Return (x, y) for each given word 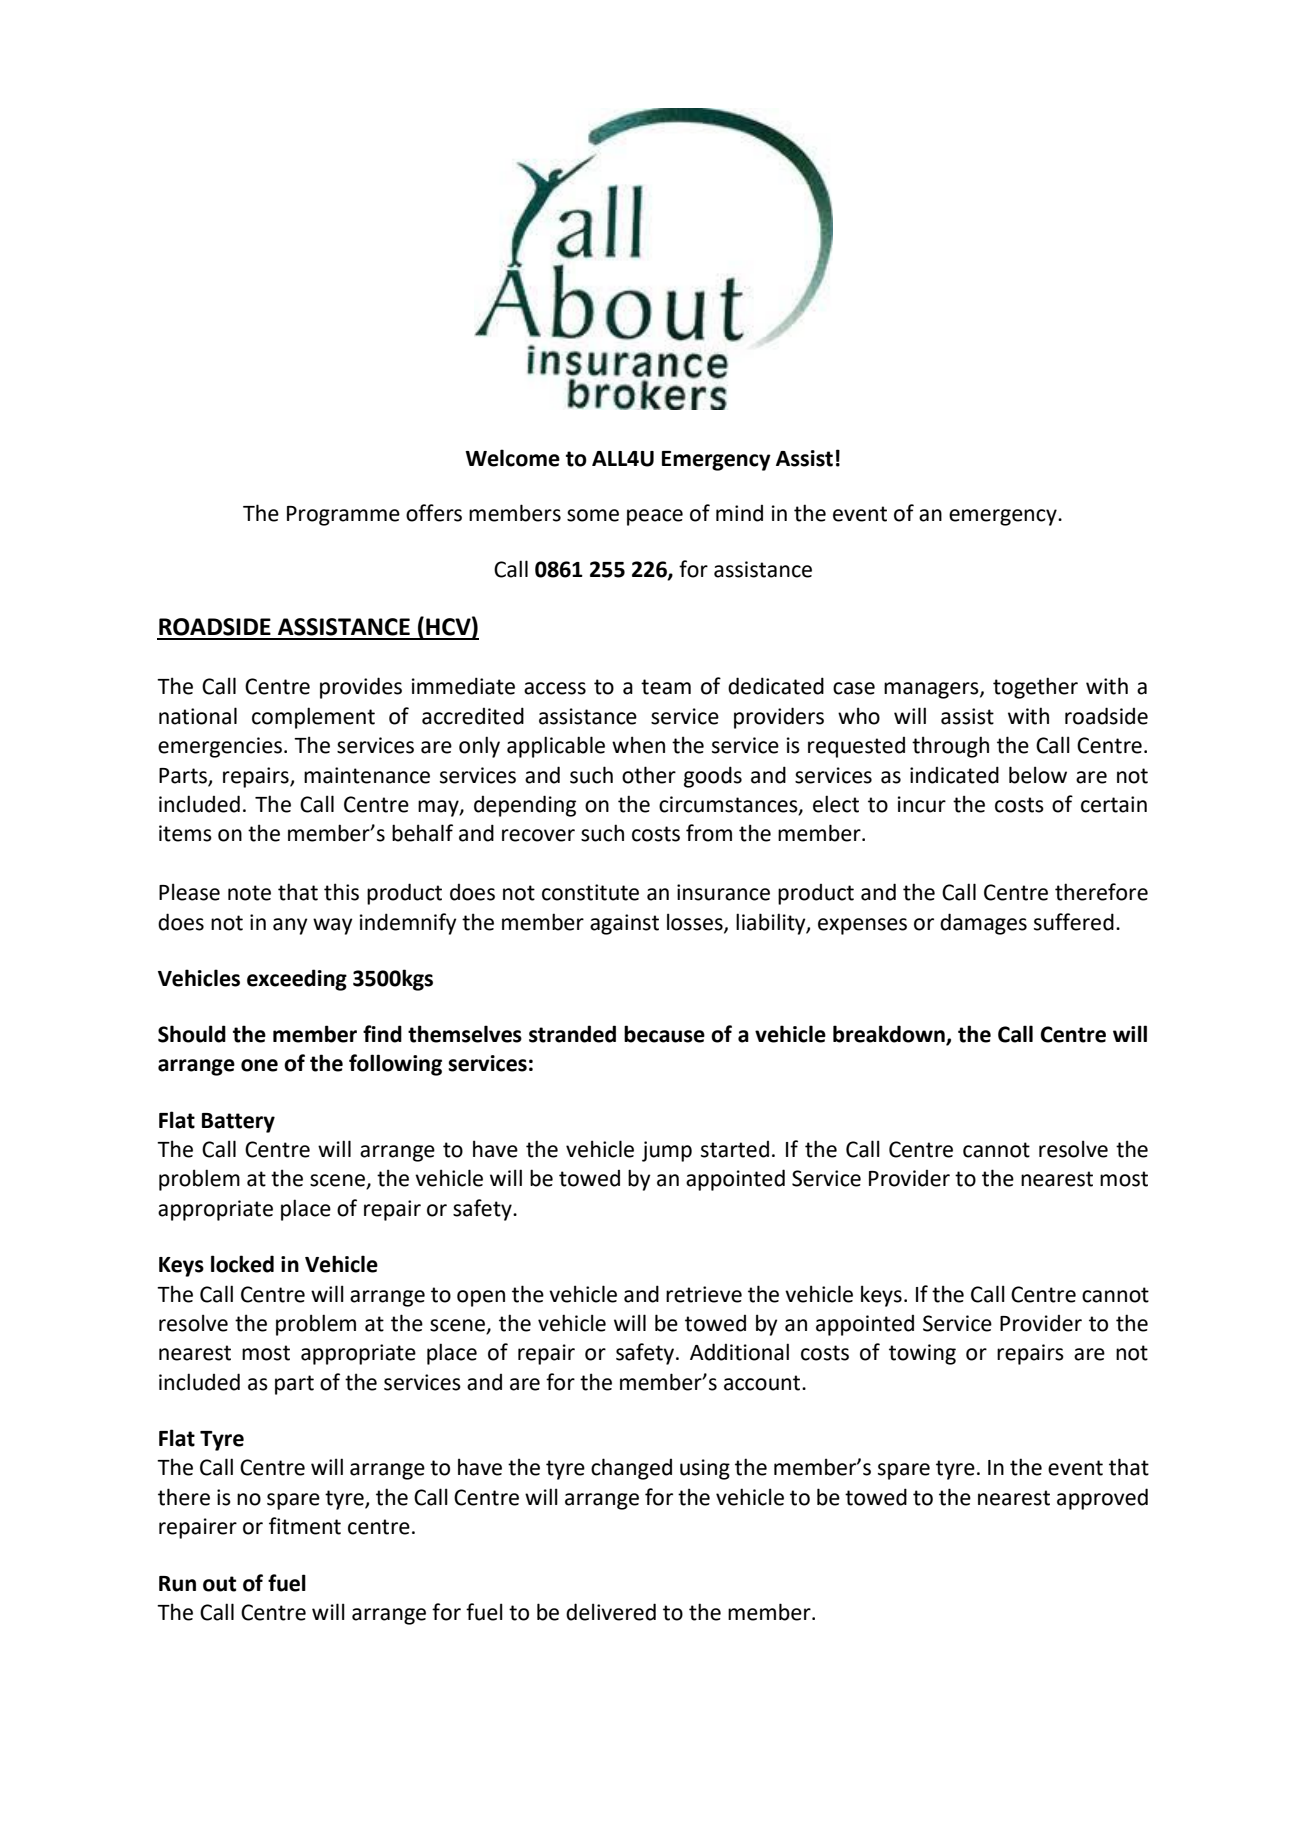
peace (655, 517)
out (219, 1584)
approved (1102, 1499)
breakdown (890, 1035)
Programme (343, 516)
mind (739, 513)
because (664, 1034)
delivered (611, 1612)
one (259, 1065)
